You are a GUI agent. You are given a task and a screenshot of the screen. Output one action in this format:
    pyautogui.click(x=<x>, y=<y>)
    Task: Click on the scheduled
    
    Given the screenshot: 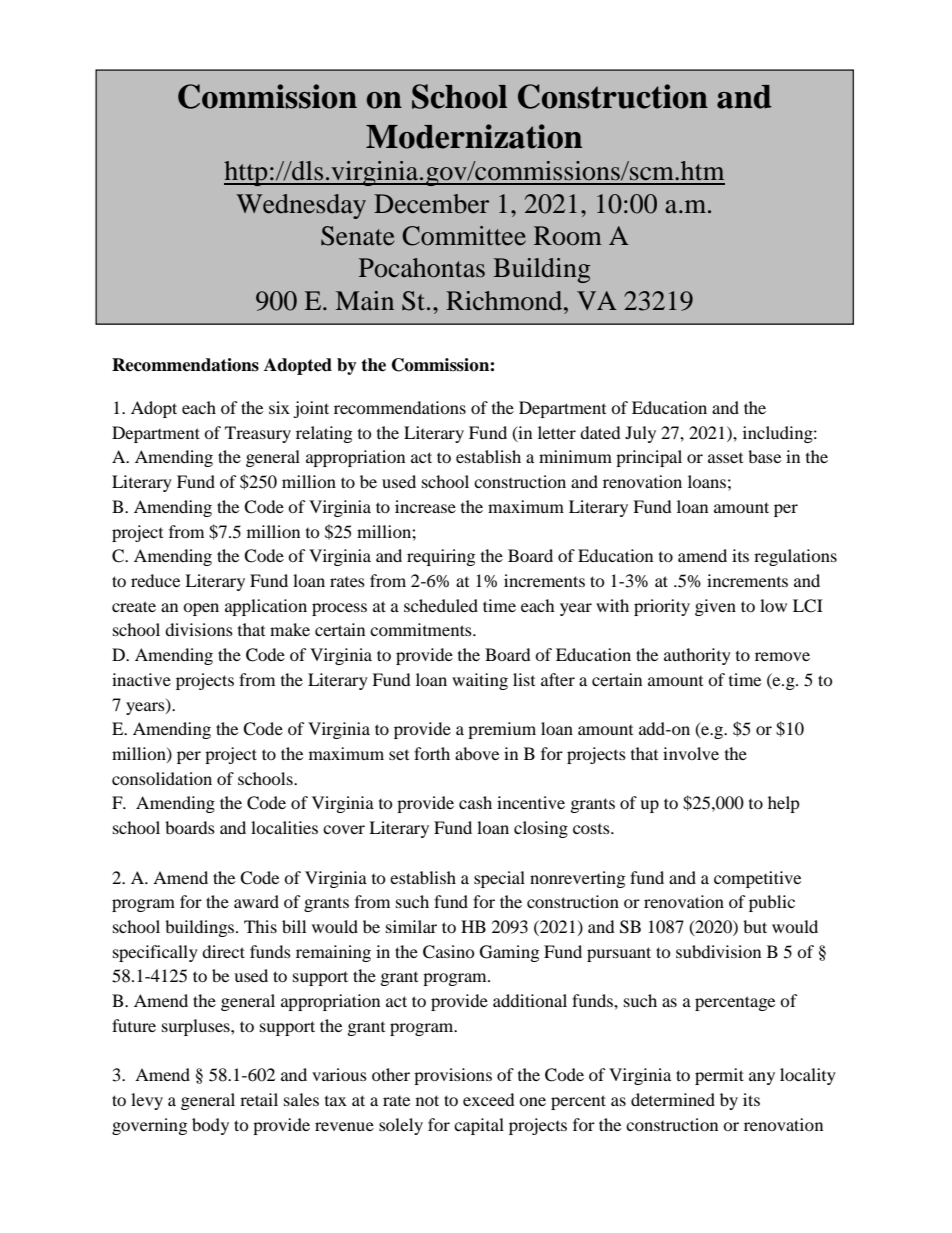 What is the action you would take?
    pyautogui.click(x=441, y=605)
